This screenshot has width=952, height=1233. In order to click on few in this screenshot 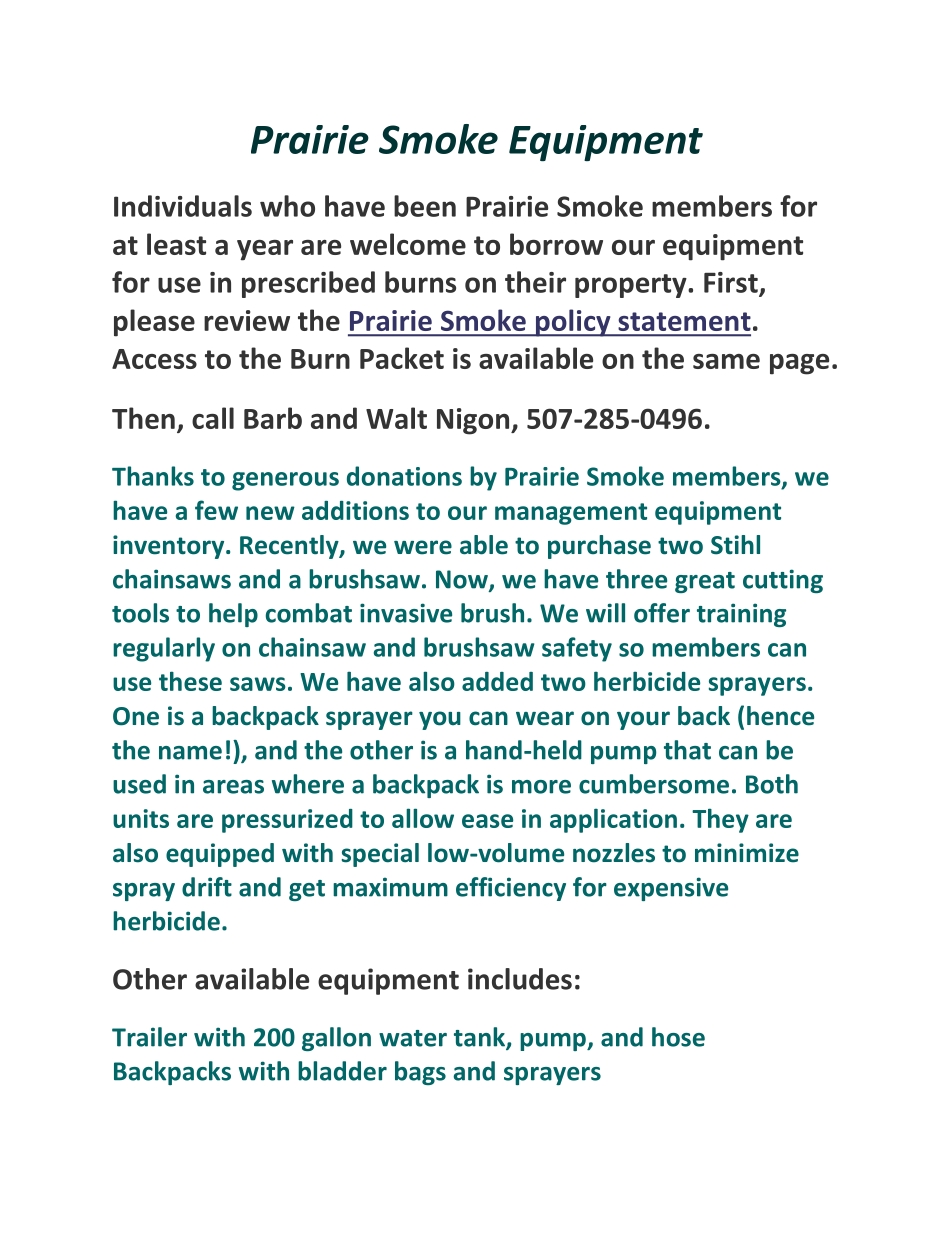, I will do `click(216, 510)`.
